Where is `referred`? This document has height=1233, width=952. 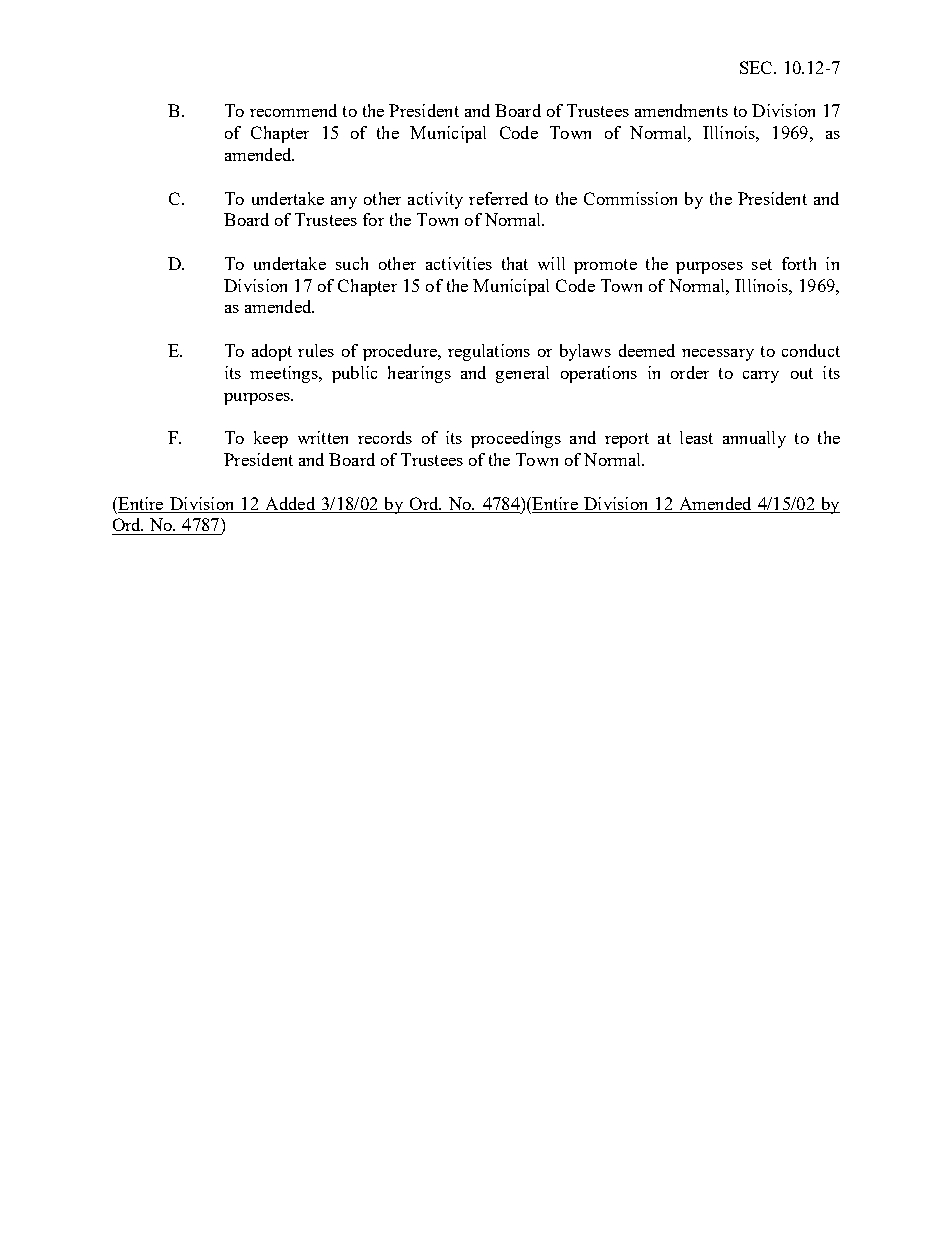
referred is located at coordinates (498, 198).
